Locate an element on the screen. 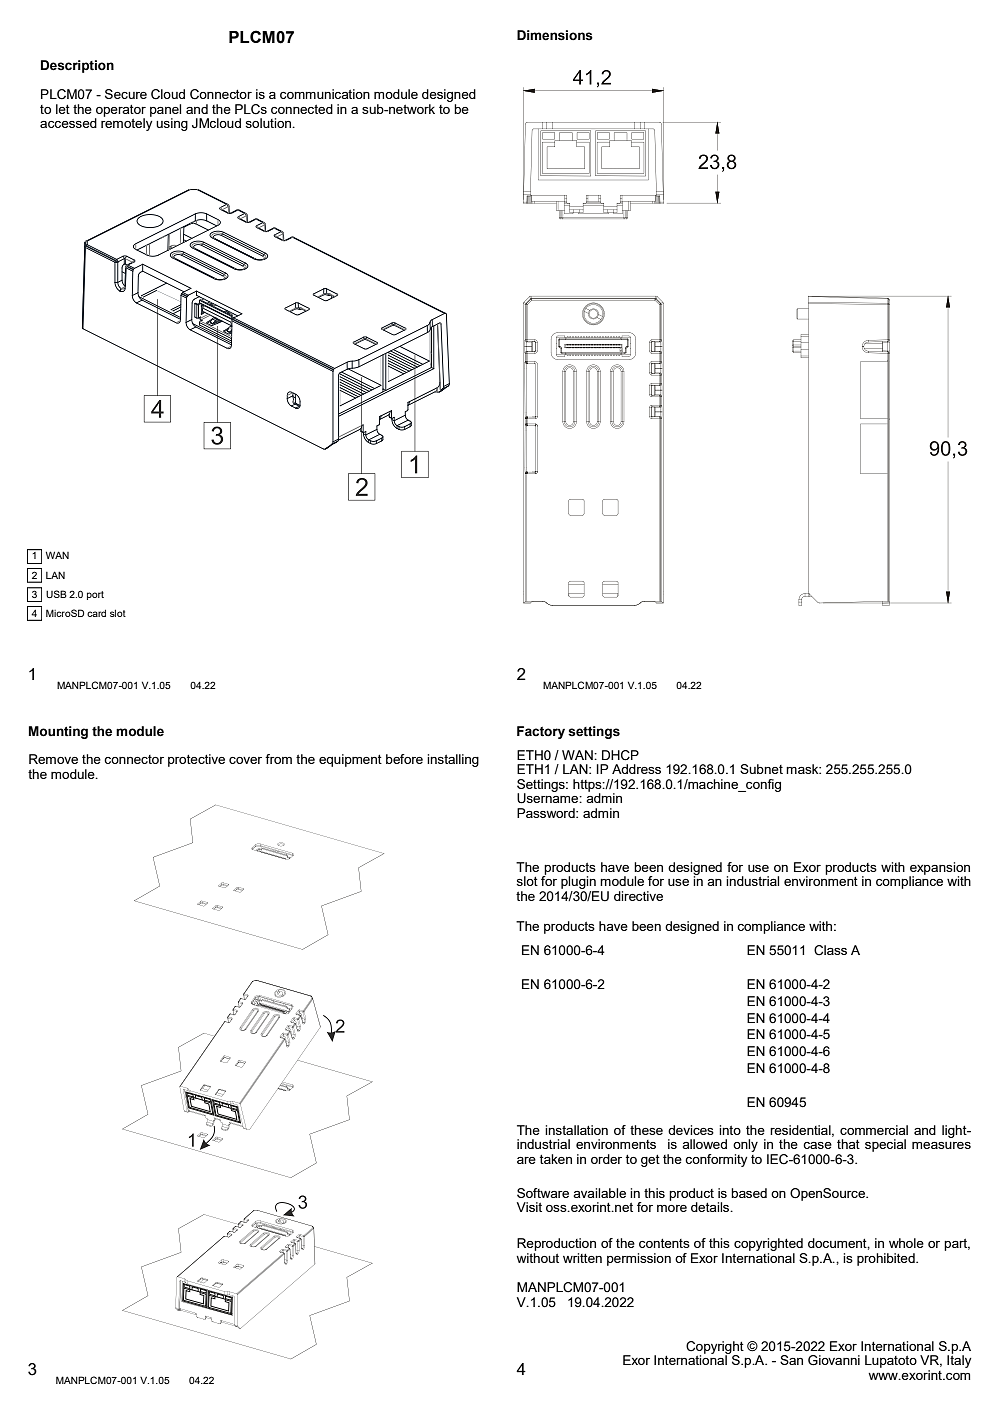  Dimensions is located at coordinates (555, 35).
